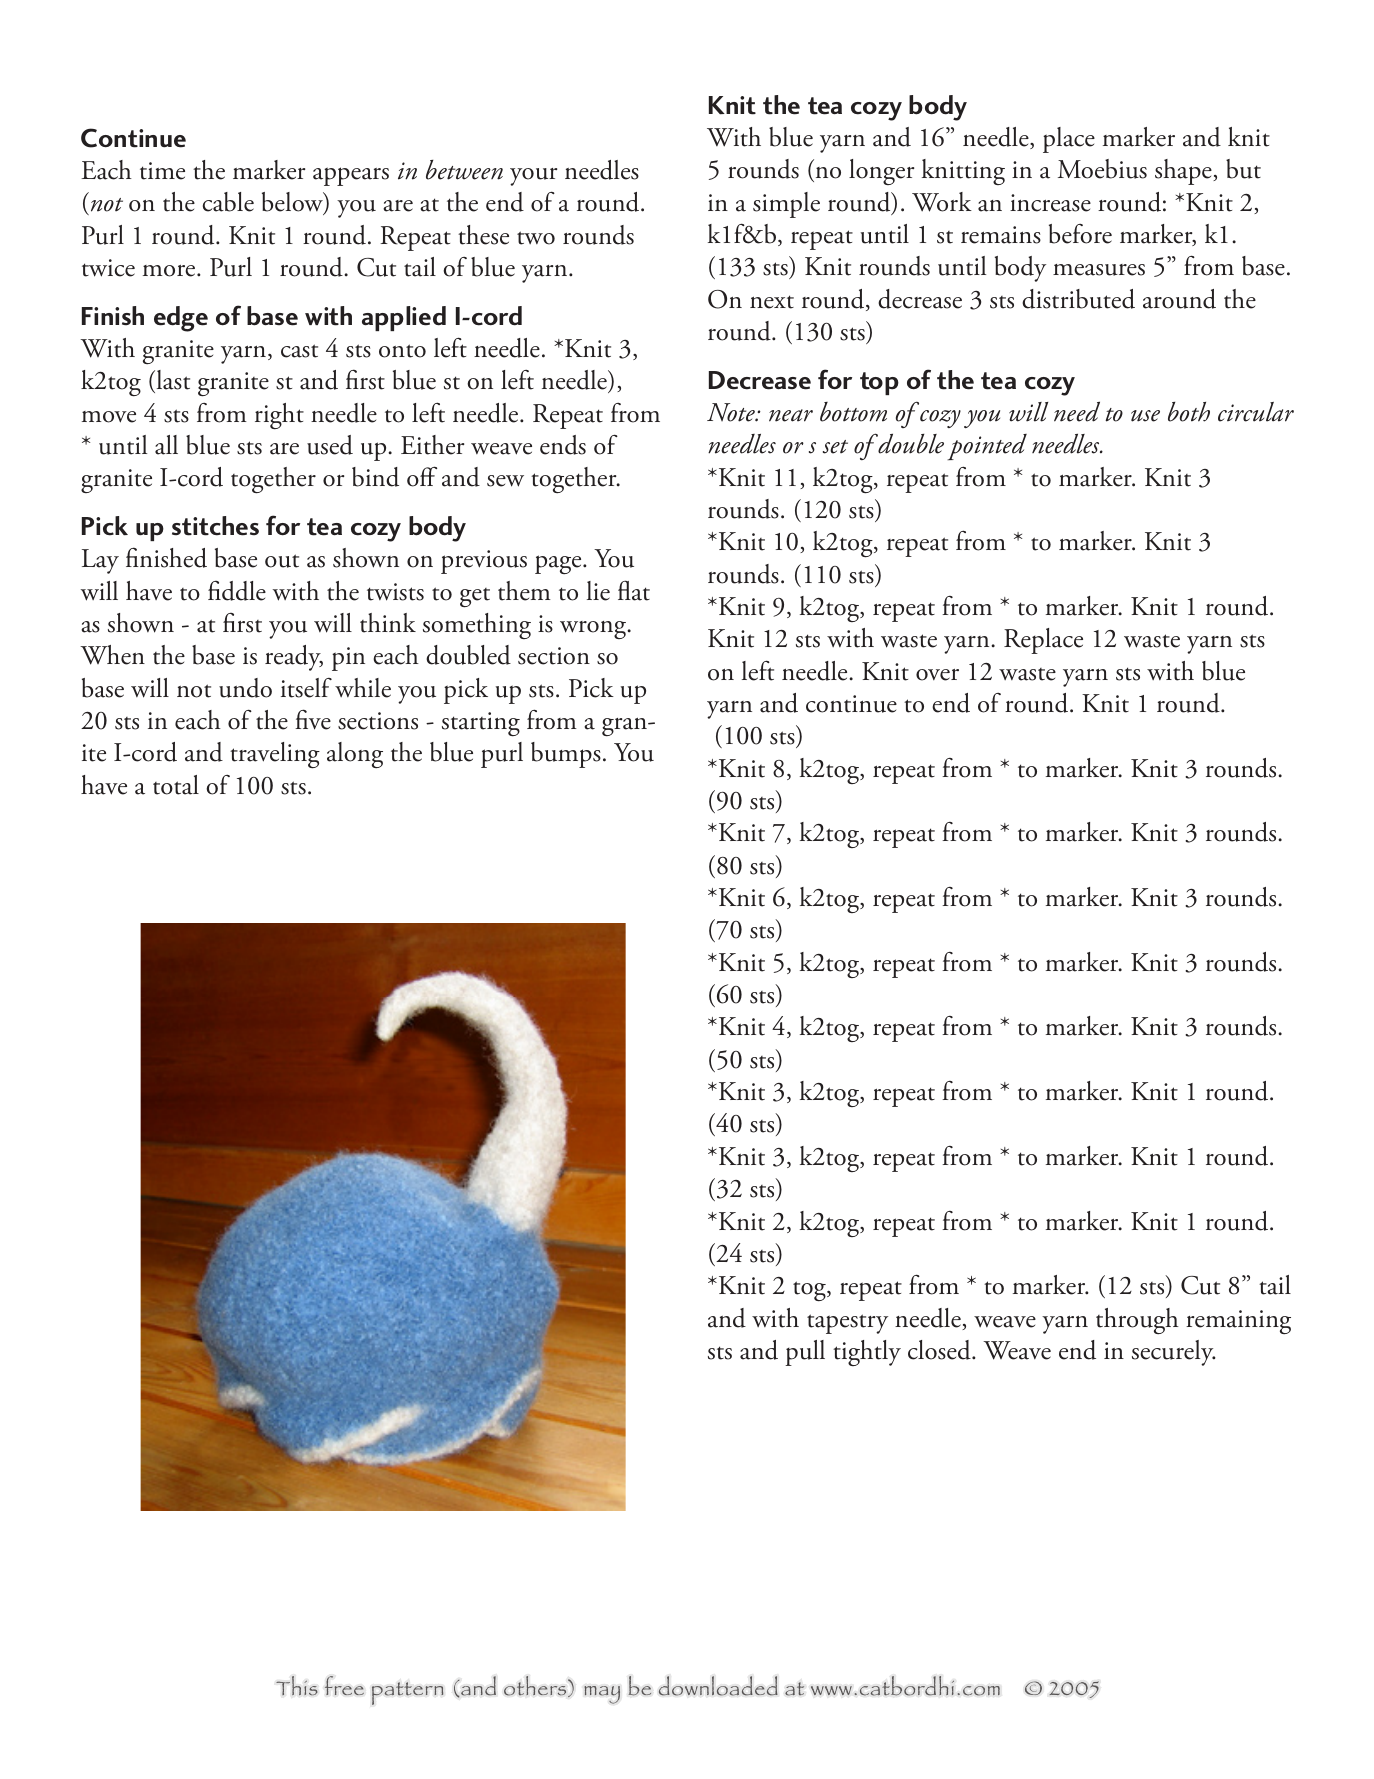  Describe the element at coordinates (297, 1686) in the page. I see `This` at that location.
